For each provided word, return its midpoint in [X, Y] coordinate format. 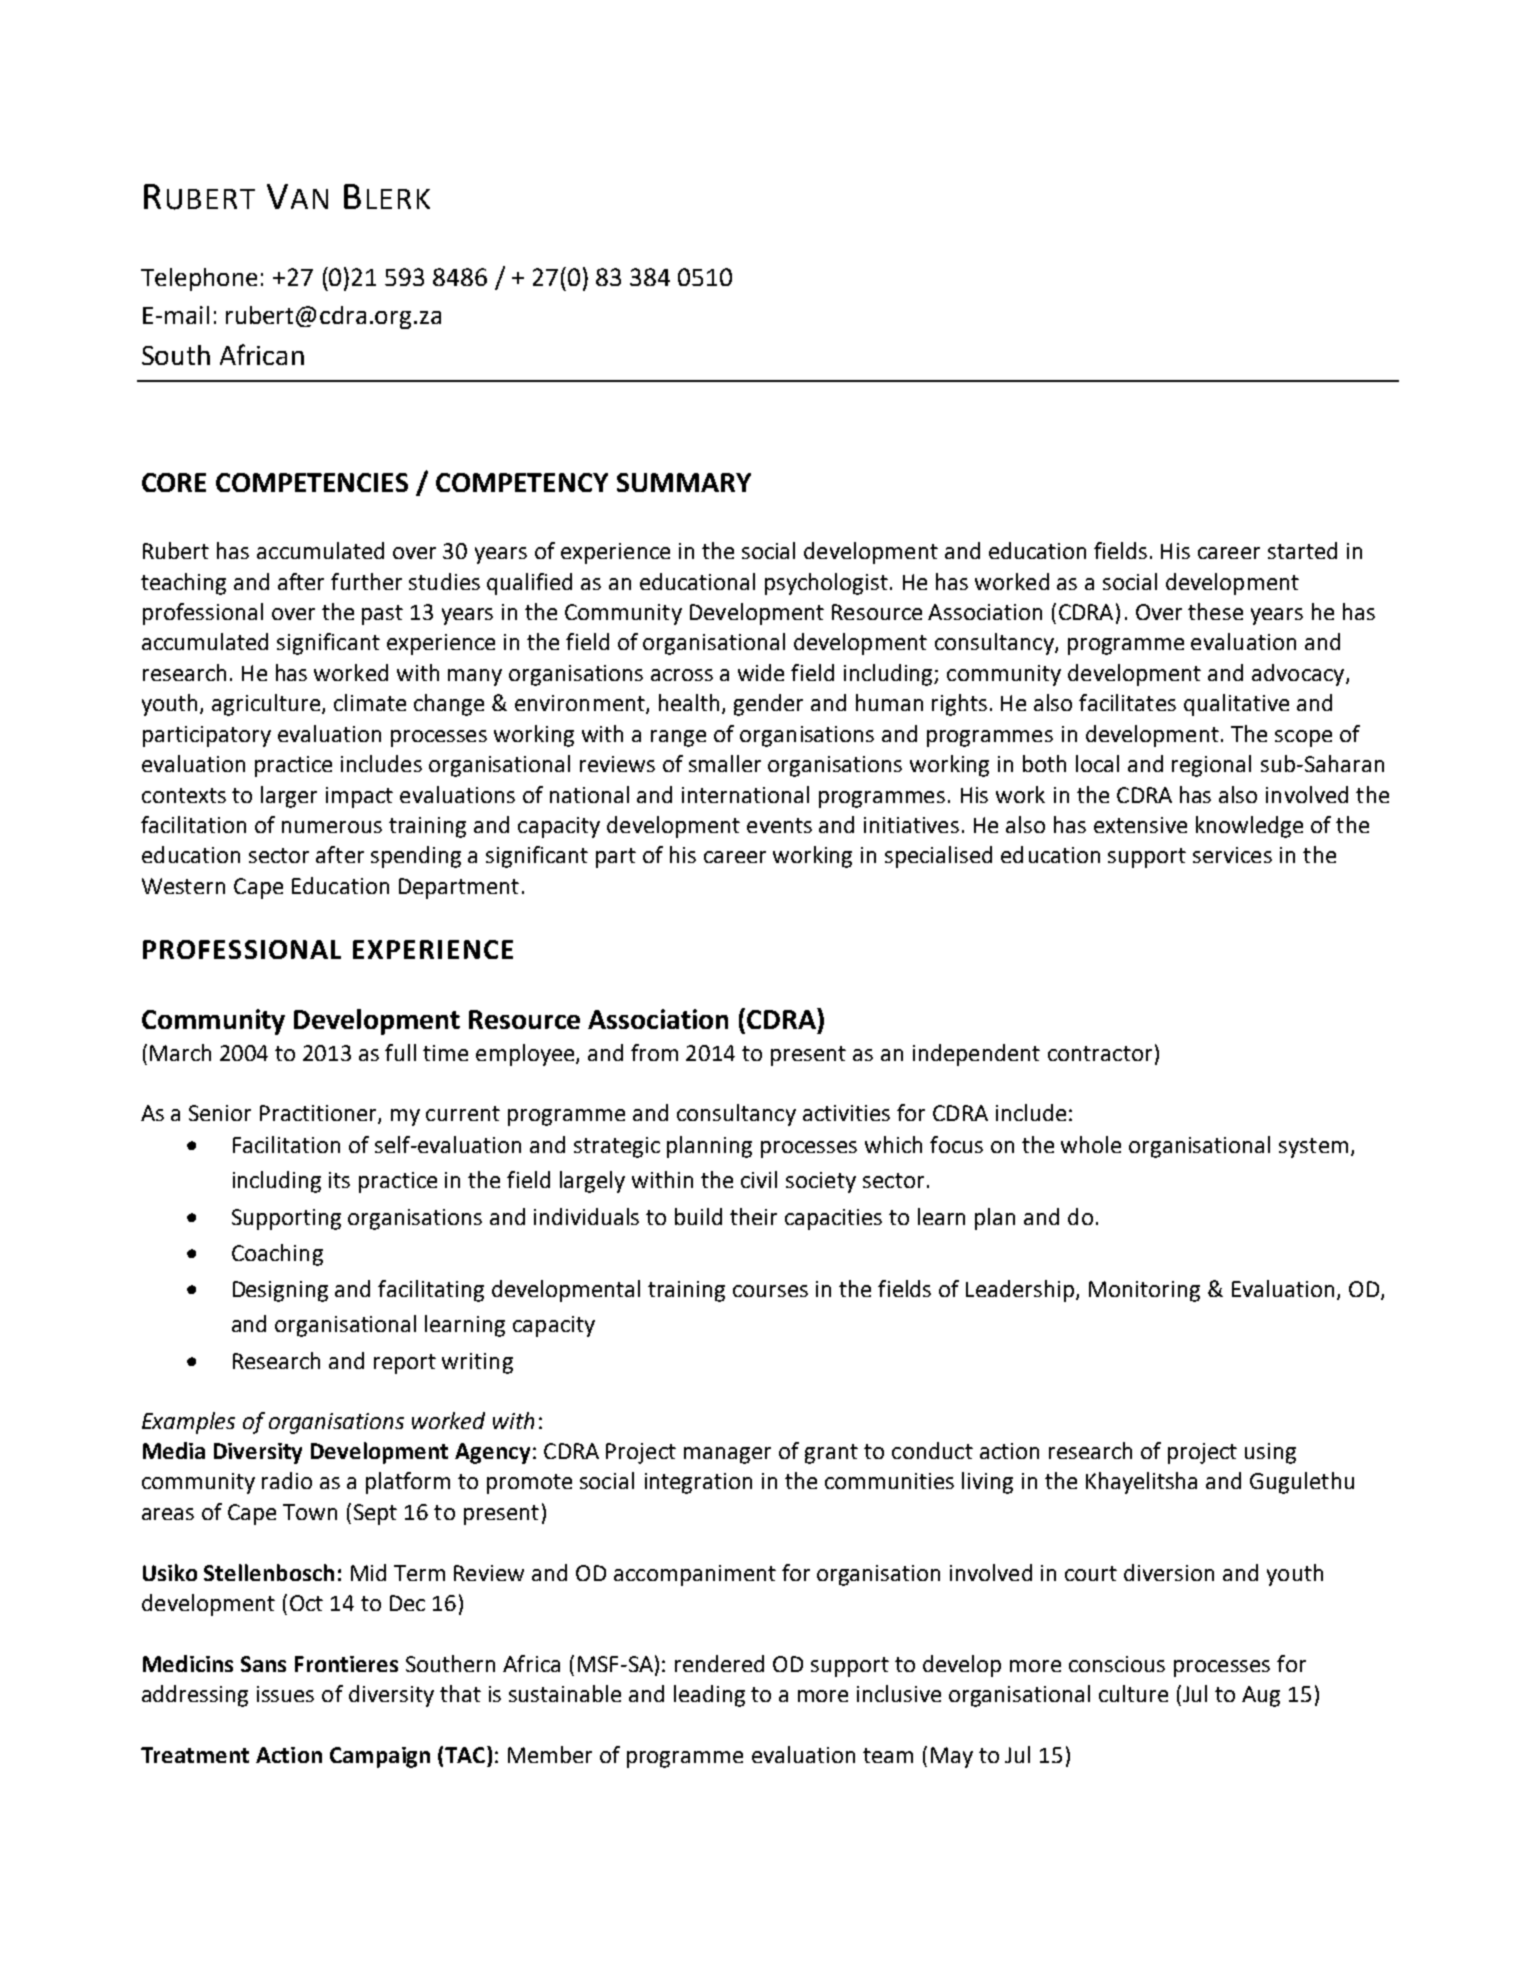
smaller [725, 763]
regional [1211, 766]
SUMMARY [684, 482]
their [753, 1216]
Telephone [199, 279]
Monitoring [1144, 1291]
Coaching [277, 1255]
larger [289, 797]
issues [285, 1694]
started [1302, 550]
